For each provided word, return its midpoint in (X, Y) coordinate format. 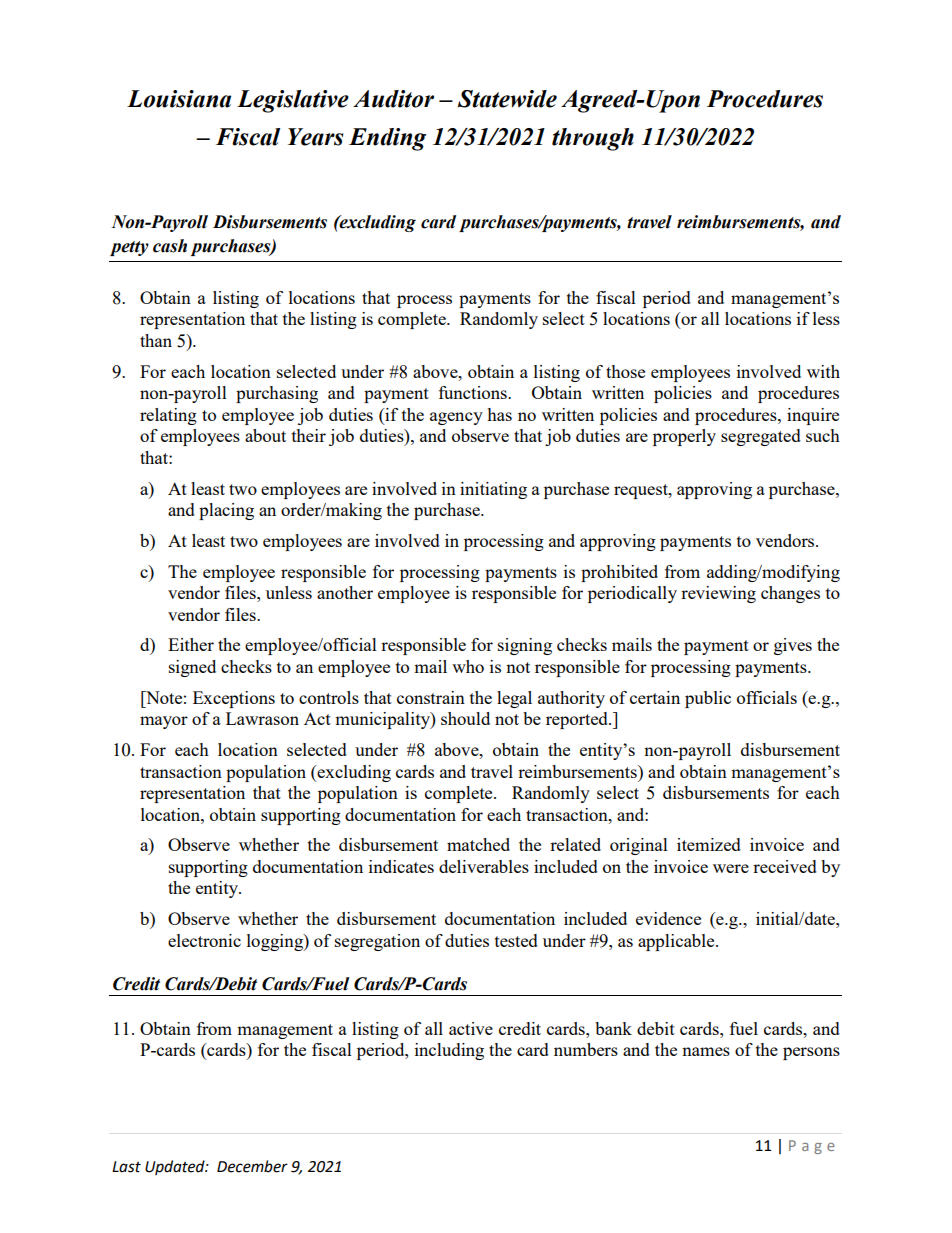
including (449, 1051)
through (593, 139)
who (468, 666)
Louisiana (179, 99)
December (252, 1166)
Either (191, 644)
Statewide (507, 99)
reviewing (718, 594)
